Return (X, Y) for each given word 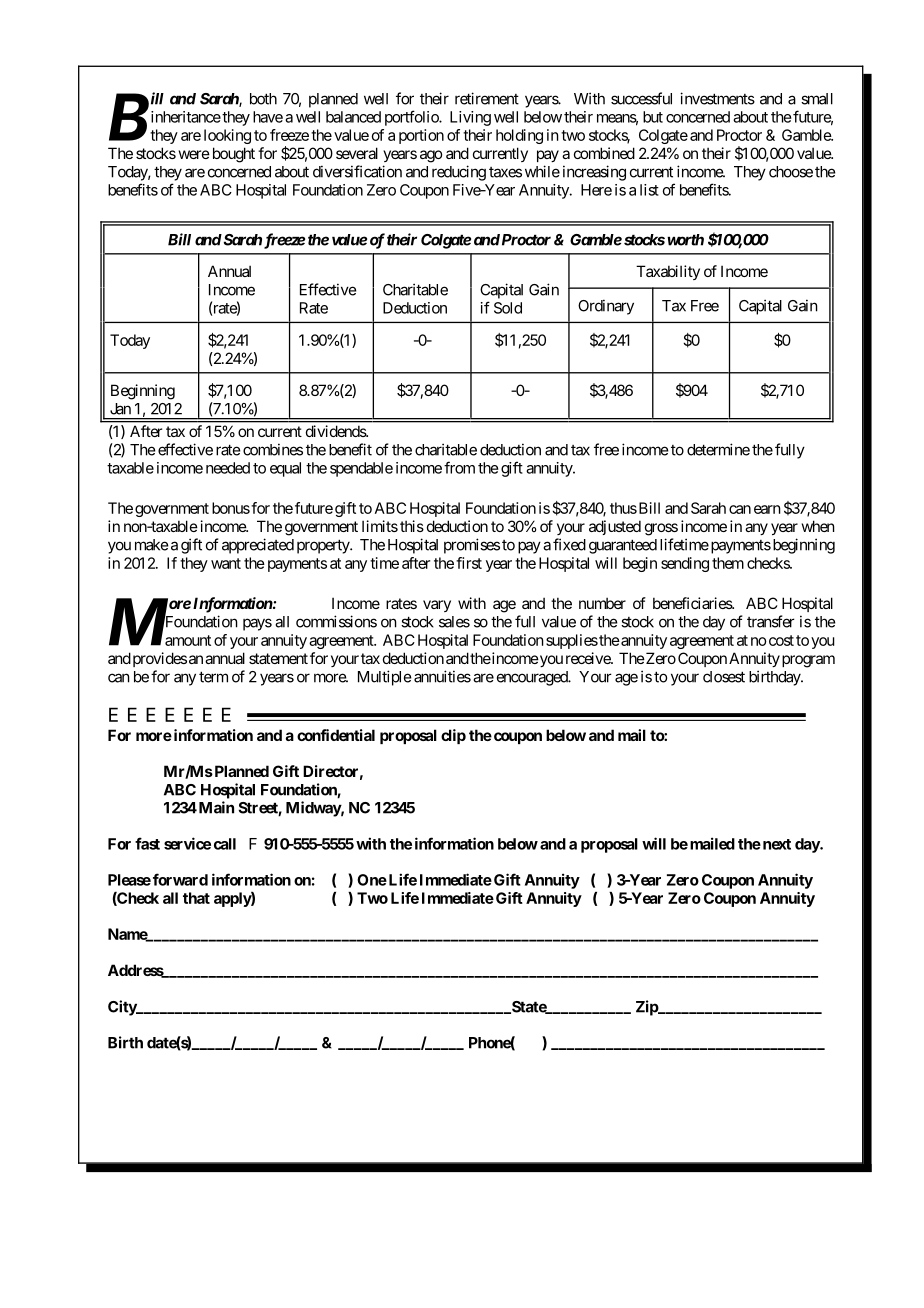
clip (453, 736)
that (196, 898)
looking (227, 136)
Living (470, 118)
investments (717, 98)
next (775, 844)
